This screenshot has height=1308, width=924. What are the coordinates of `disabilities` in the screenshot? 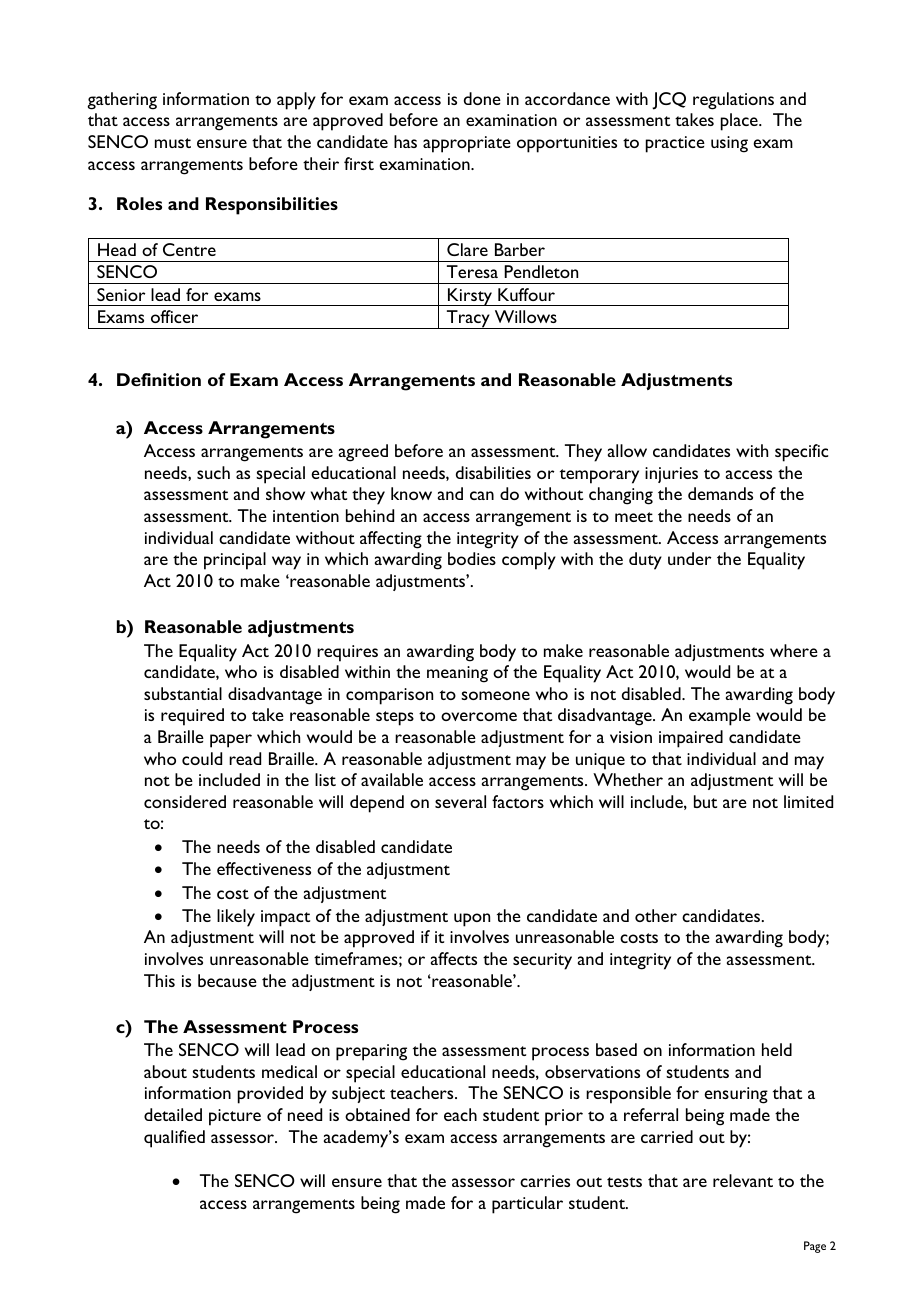 It's located at (493, 472).
